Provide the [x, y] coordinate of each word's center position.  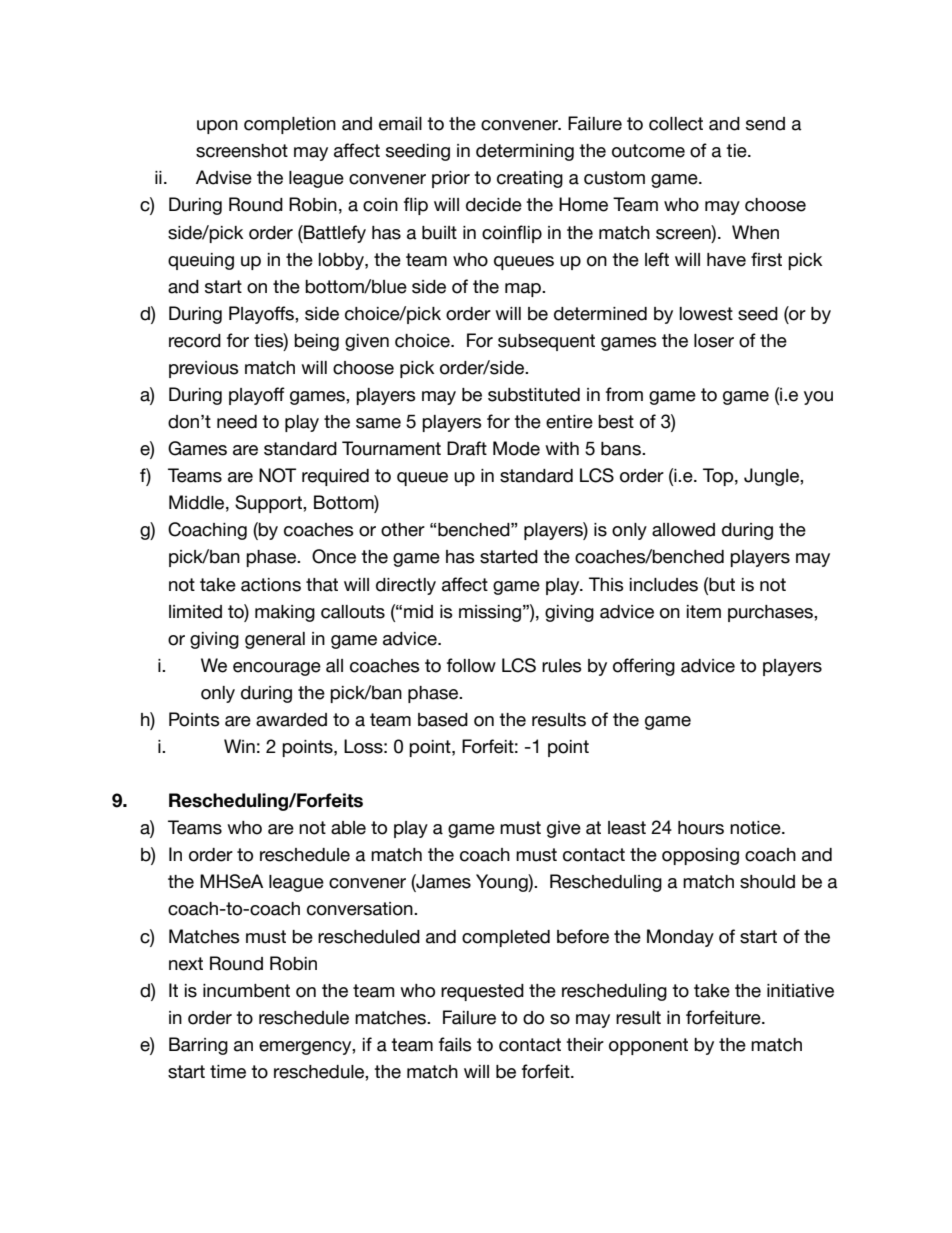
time [228, 1072]
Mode [516, 448]
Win [239, 746]
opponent [648, 1046]
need [237, 422]
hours [701, 828]
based [443, 720]
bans [622, 449]
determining [525, 152]
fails [455, 1044]
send [765, 124]
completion [290, 125]
